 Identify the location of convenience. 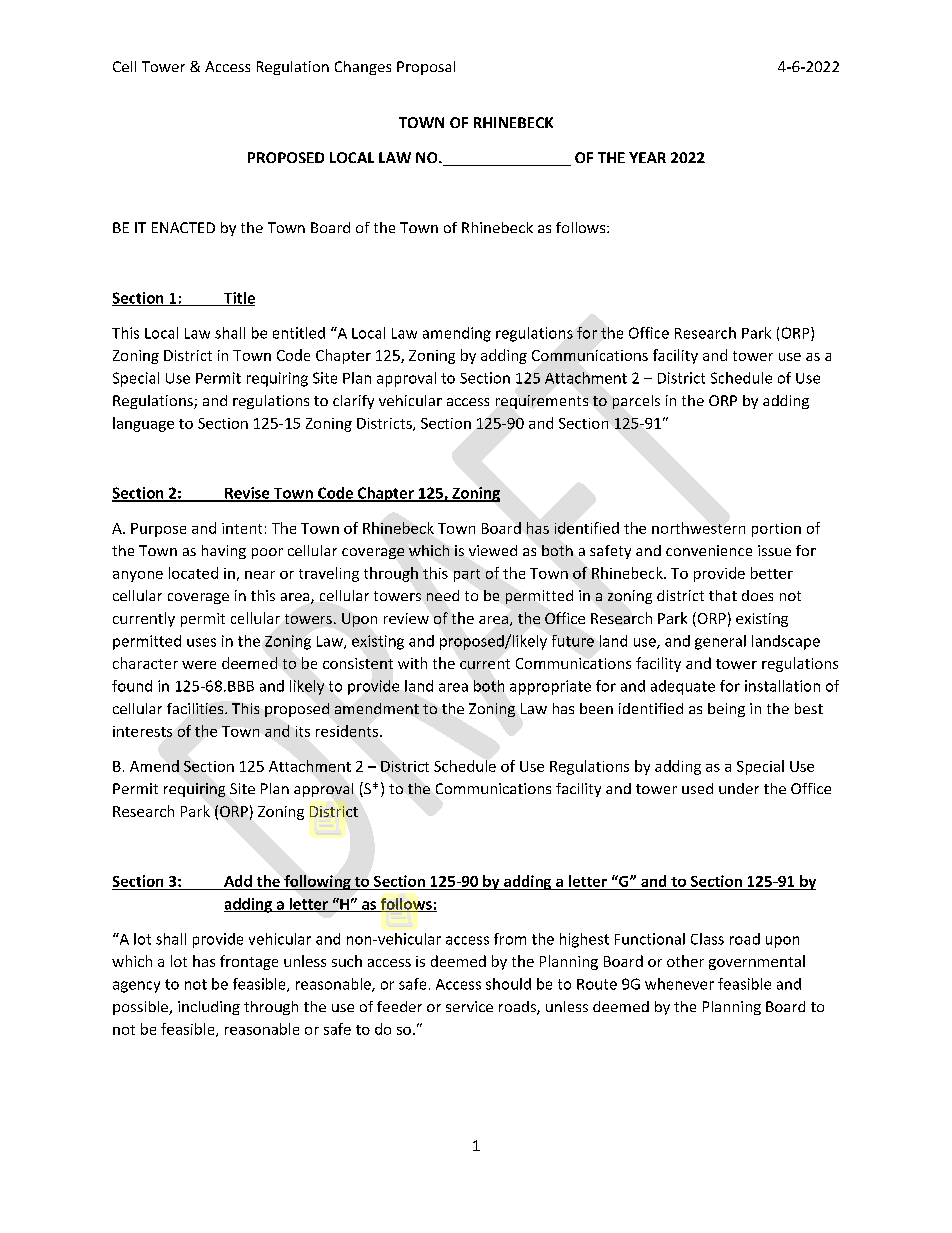
(709, 550).
